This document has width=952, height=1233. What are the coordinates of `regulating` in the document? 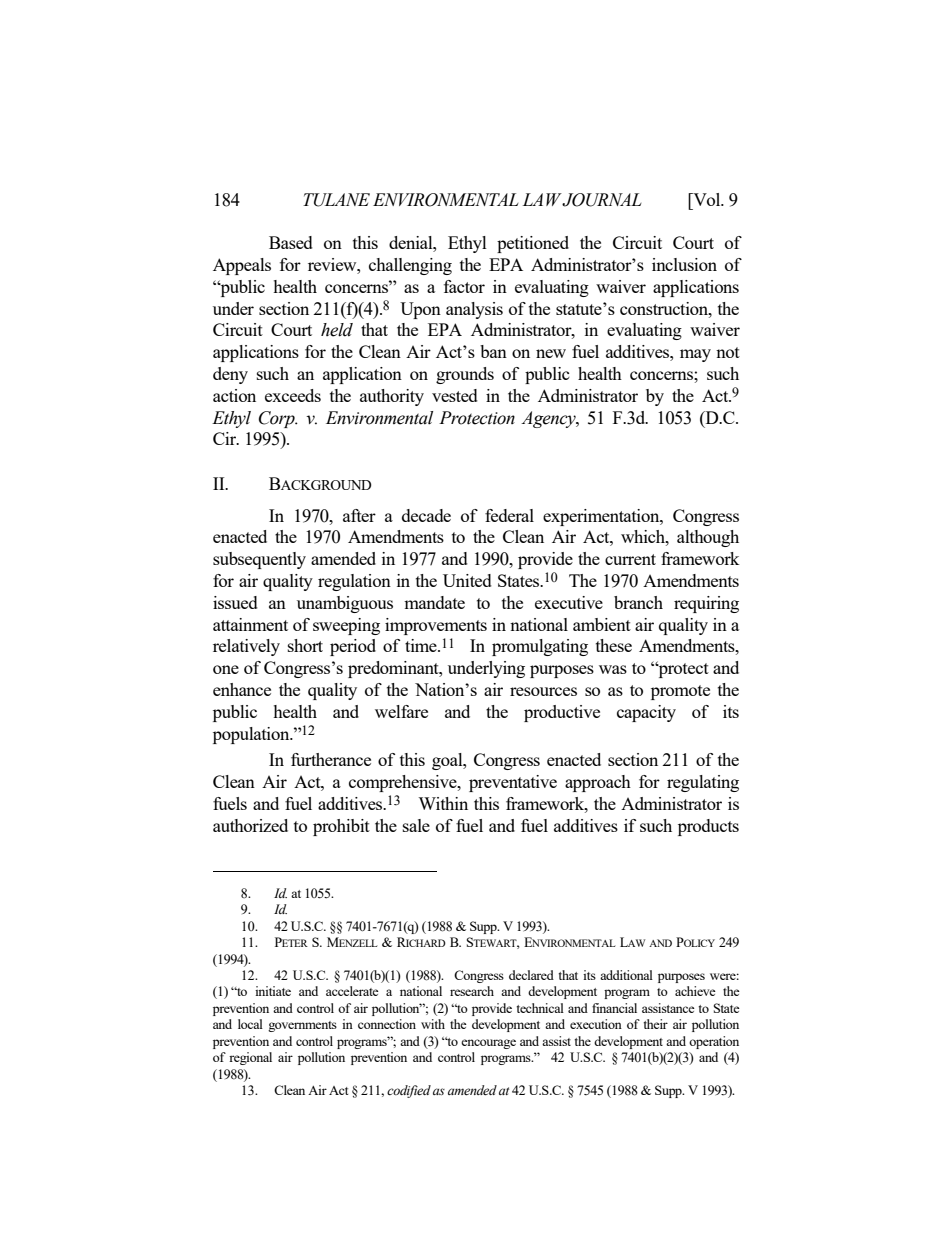 It's located at (703, 783).
